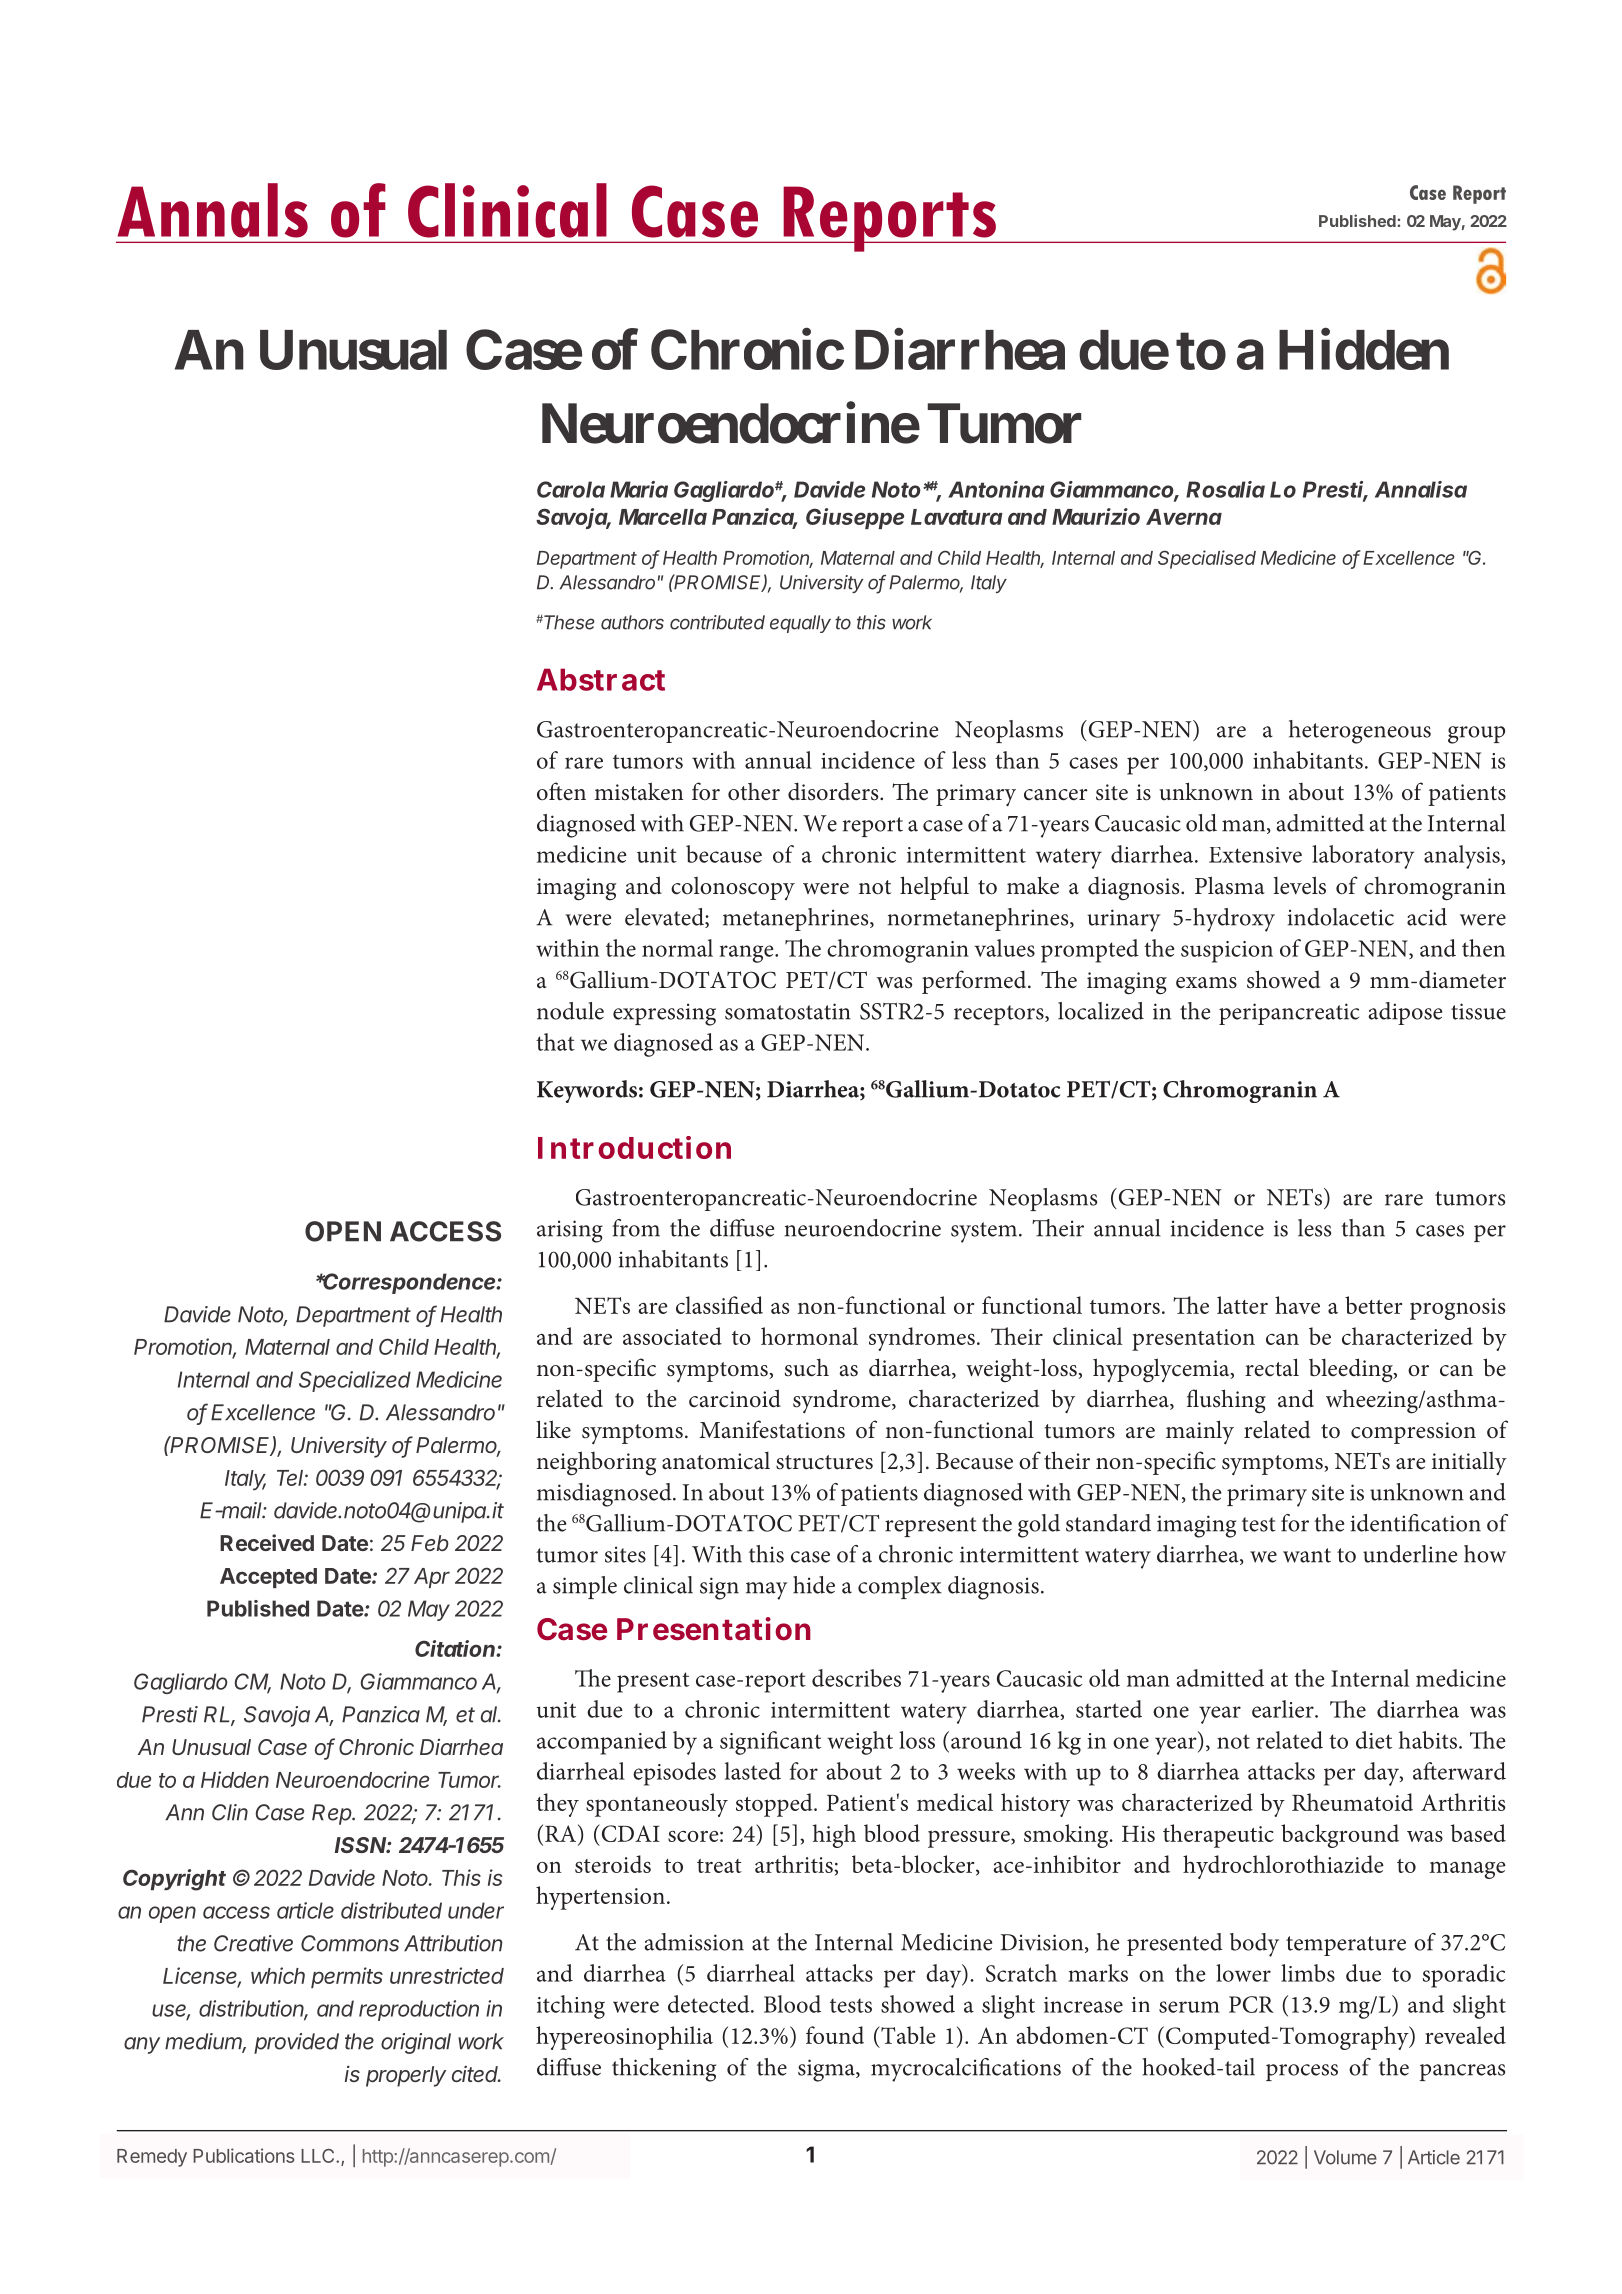 This screenshot has height=2294, width=1622. Describe the element at coordinates (1297, 1305) in the screenshot. I see `have` at that location.
